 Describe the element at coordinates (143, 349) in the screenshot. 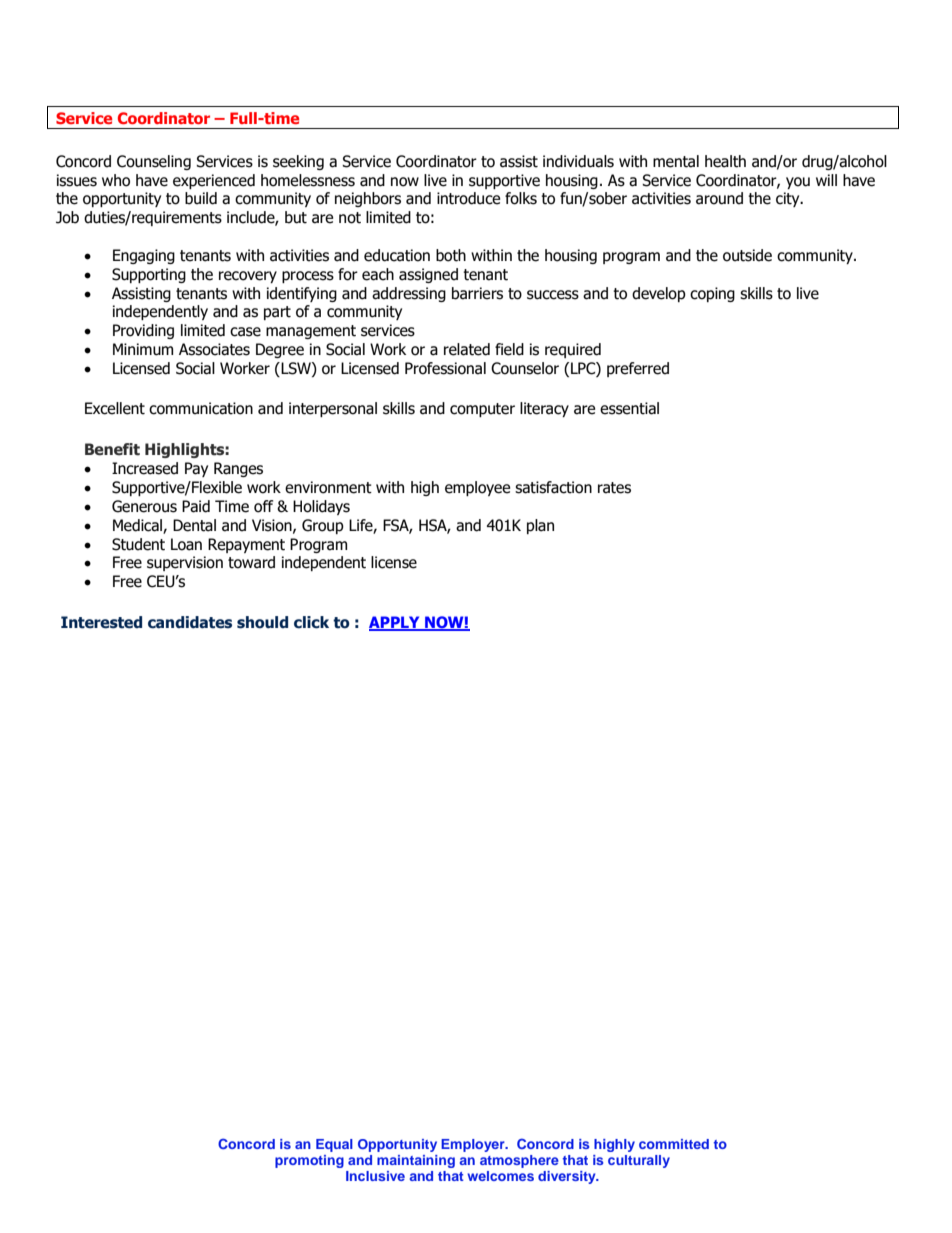

I see `Minimum` at that location.
